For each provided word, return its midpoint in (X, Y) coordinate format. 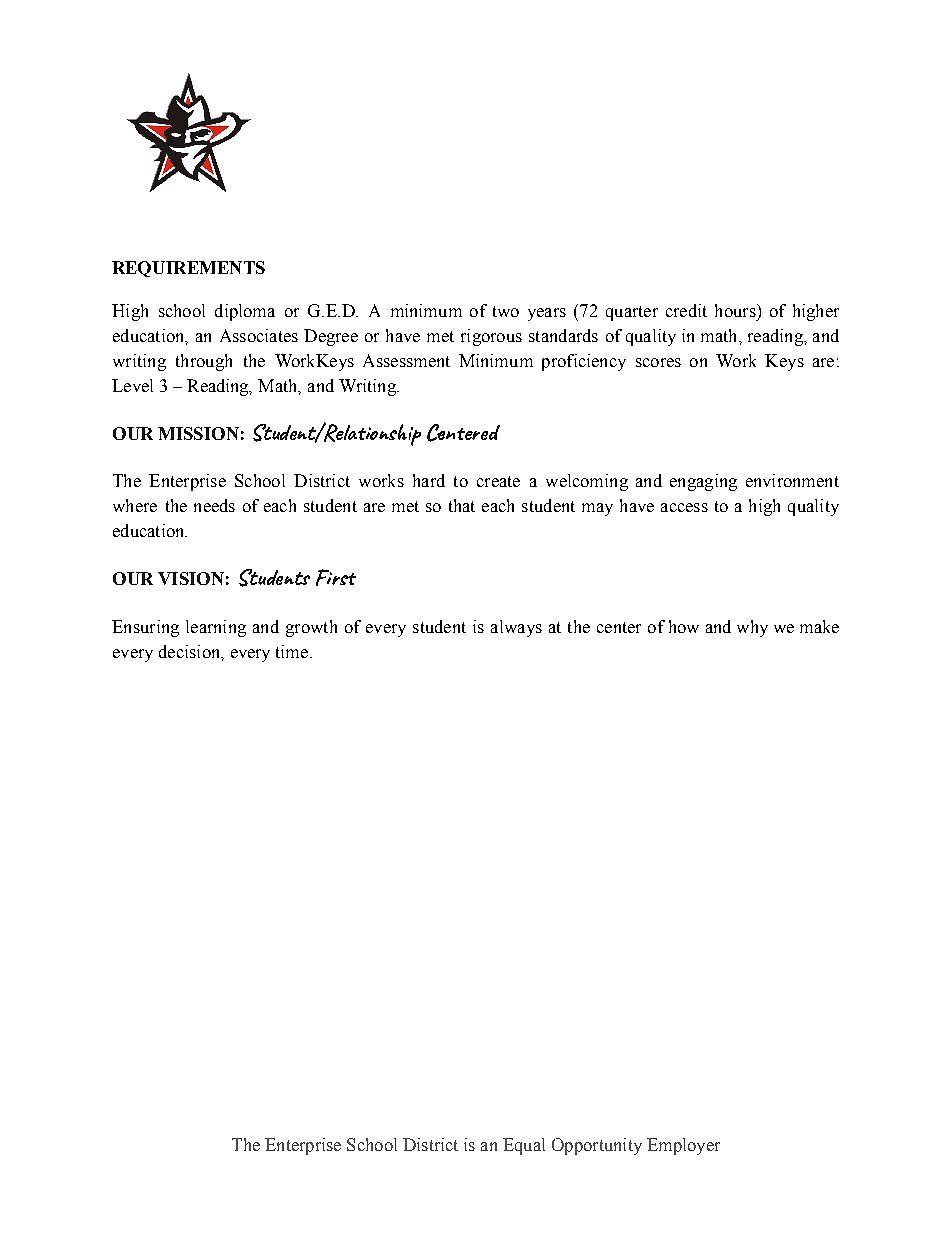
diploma (245, 312)
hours (736, 310)
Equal (524, 1146)
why (752, 628)
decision (191, 652)
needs (214, 505)
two (506, 311)
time (293, 651)
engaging (703, 482)
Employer (683, 1146)
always (516, 628)
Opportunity (597, 1146)
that (462, 505)
